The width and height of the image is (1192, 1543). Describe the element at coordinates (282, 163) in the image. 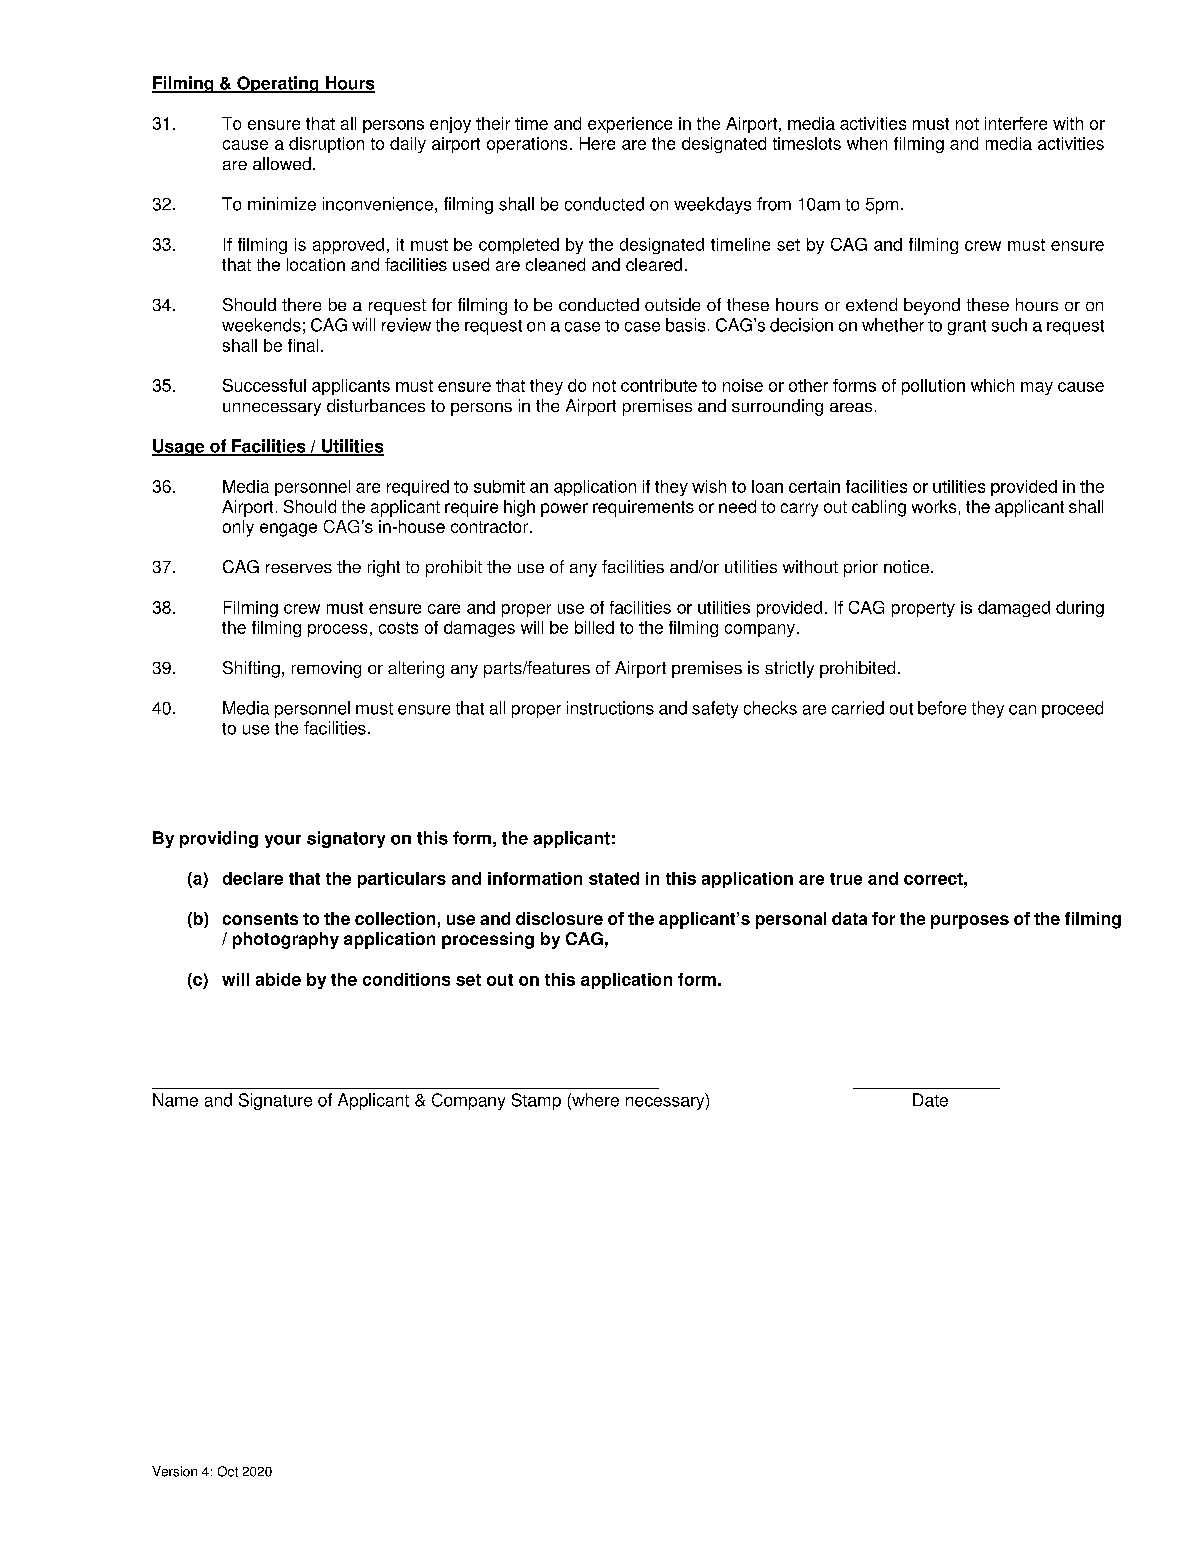

I see `allowed` at that location.
